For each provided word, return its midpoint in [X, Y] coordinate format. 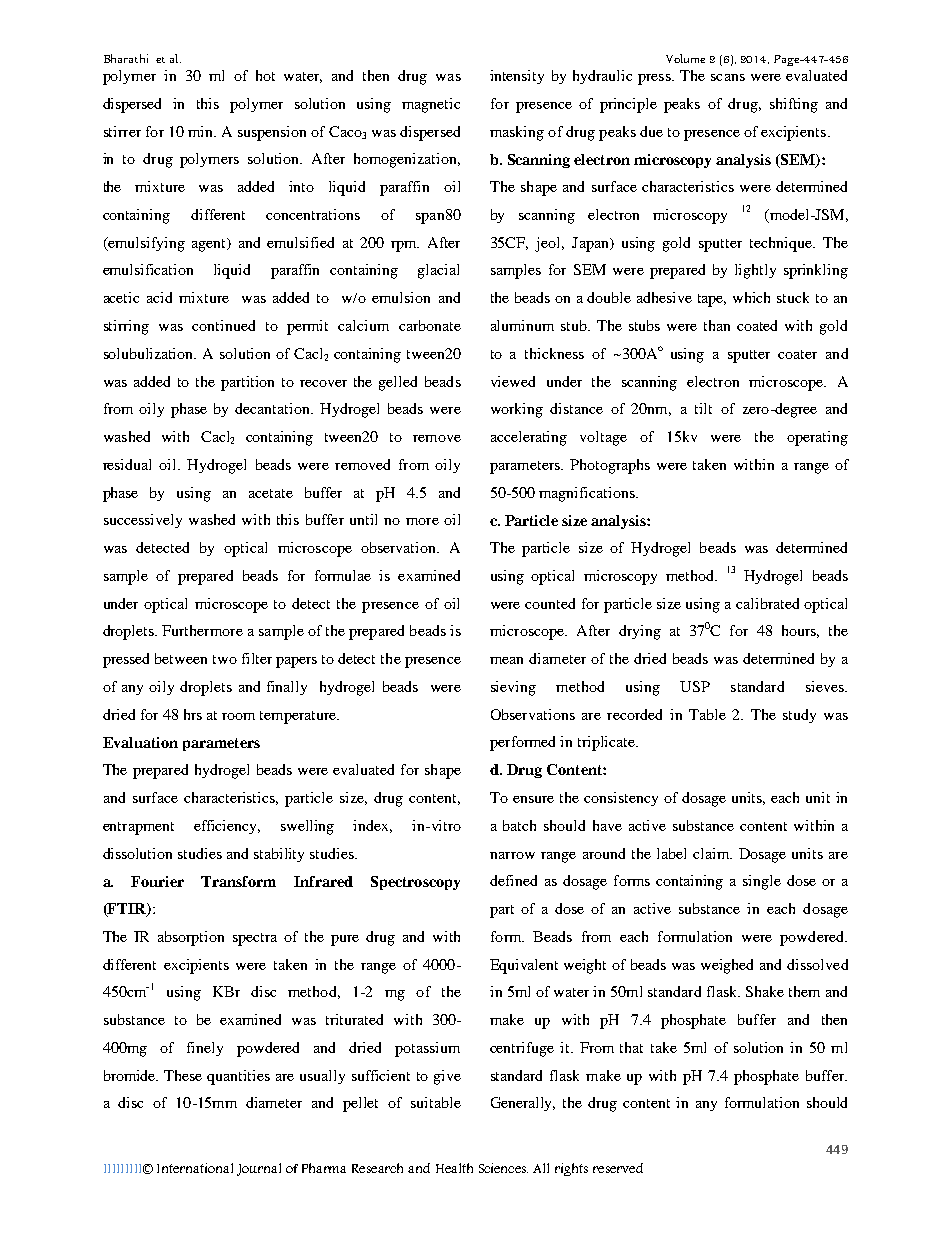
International [195, 1168]
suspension [272, 133]
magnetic [431, 105]
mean [506, 660]
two [225, 659]
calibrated [767, 603]
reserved [618, 1168]
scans [728, 77]
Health [454, 1168]
